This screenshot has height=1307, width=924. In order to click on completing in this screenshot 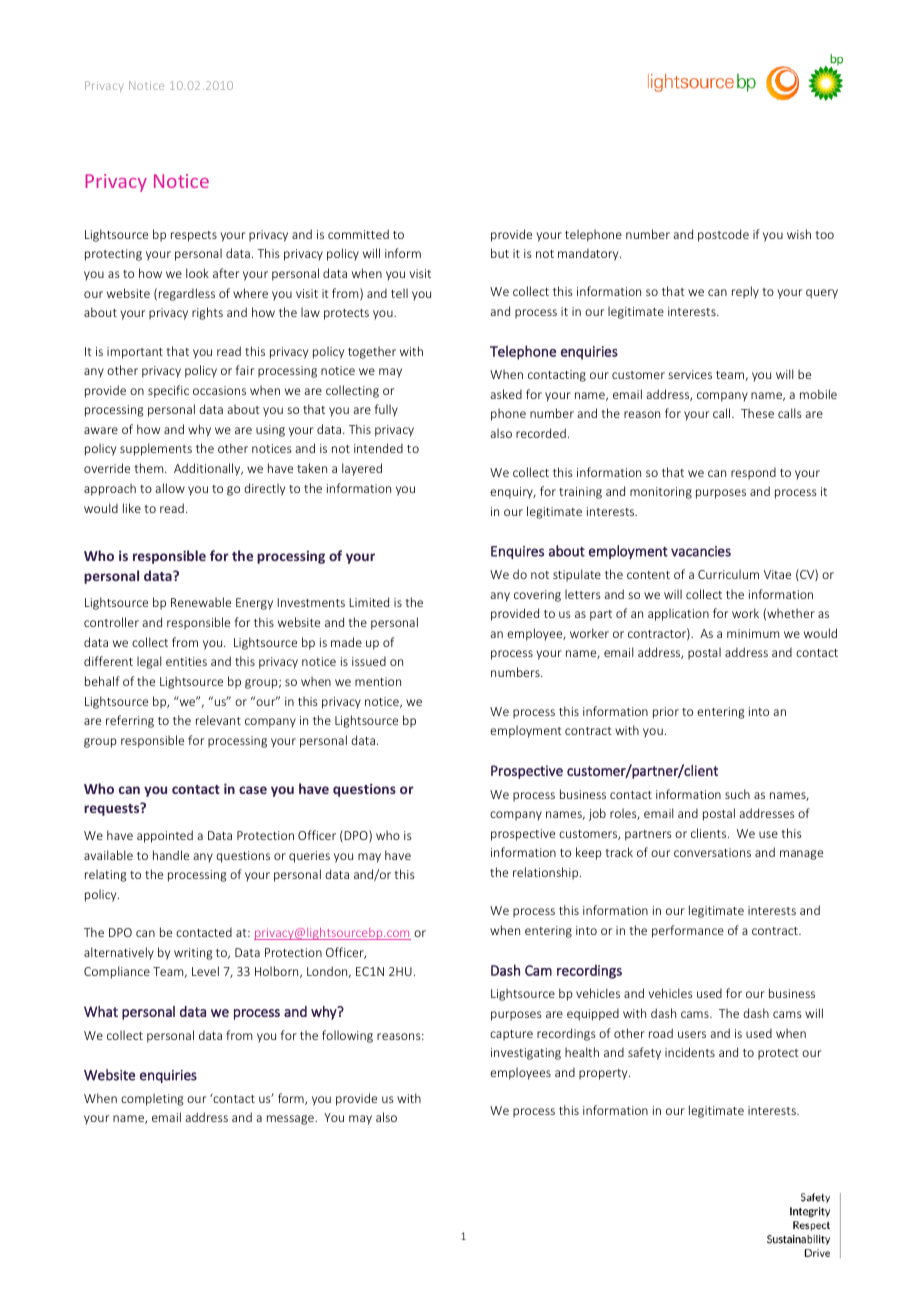, I will do `click(152, 1099)`.
